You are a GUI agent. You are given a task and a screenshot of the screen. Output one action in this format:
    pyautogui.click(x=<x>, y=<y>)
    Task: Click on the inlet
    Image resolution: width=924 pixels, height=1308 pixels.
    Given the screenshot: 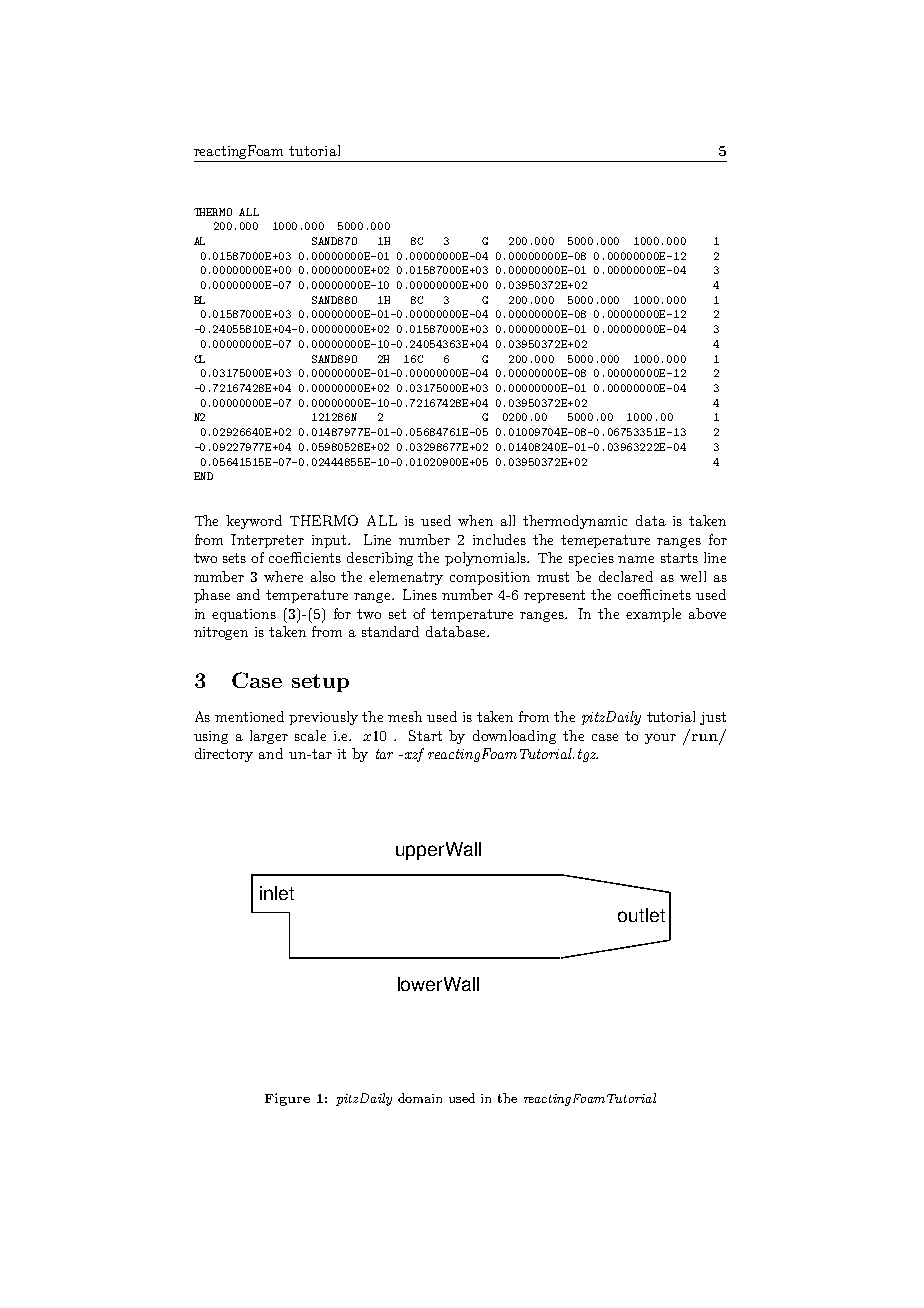 What is the action you would take?
    pyautogui.click(x=277, y=893)
